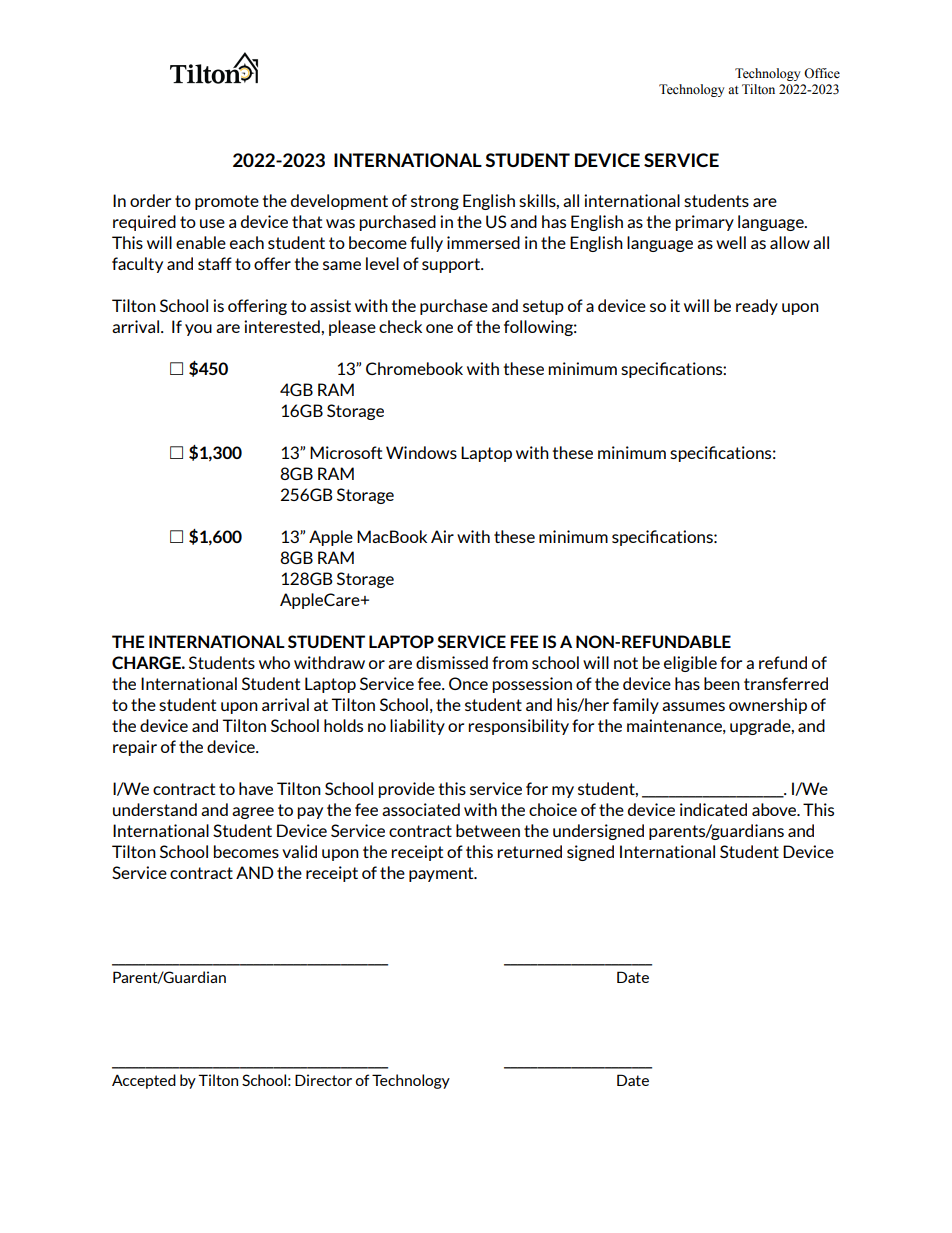 This image has height=1233, width=952. I want to click on who, so click(274, 662).
